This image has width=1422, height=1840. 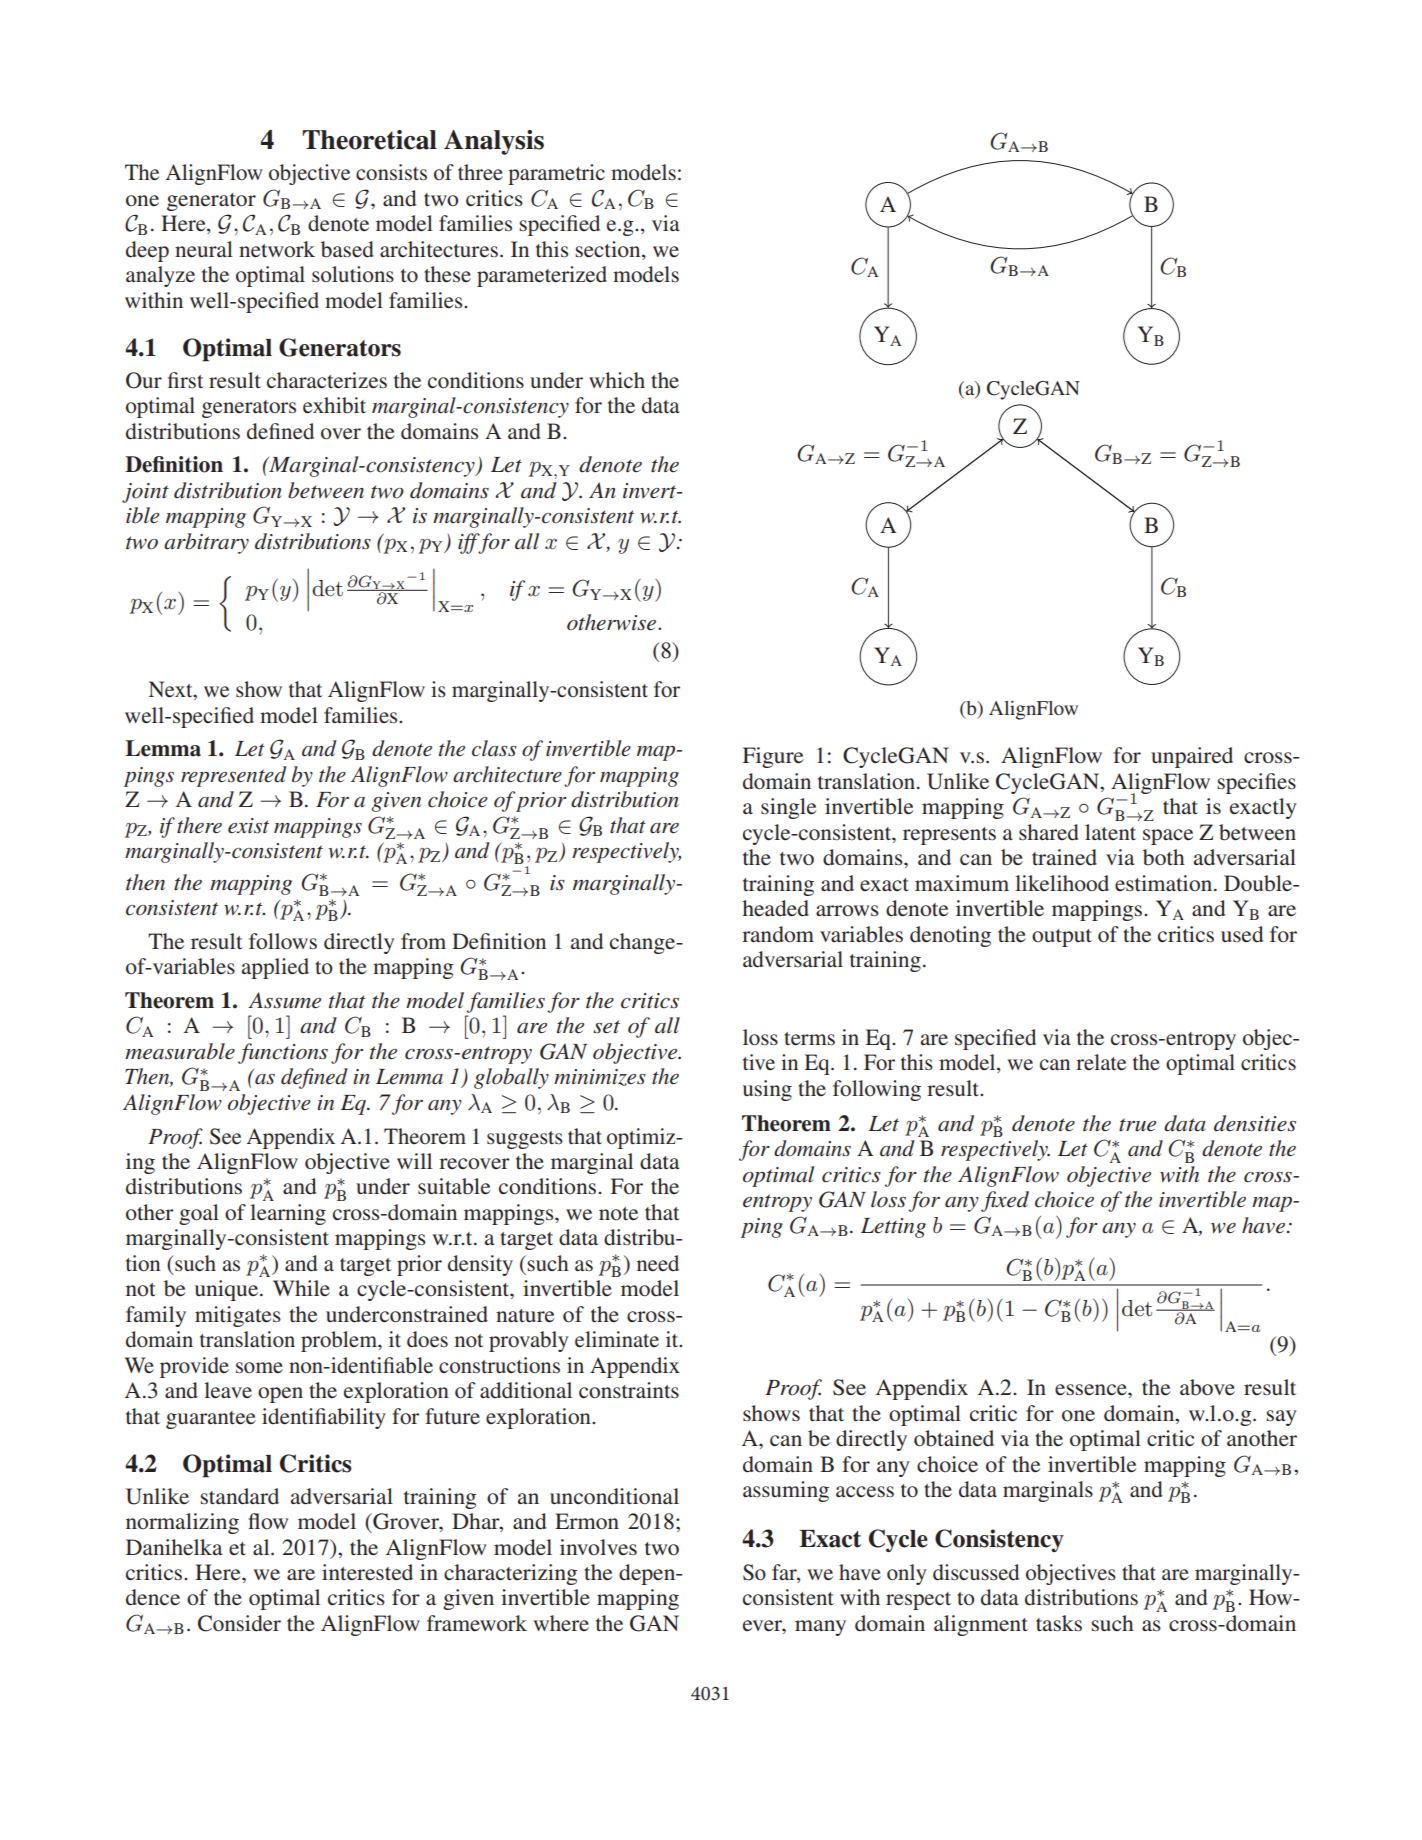 What do you see at coordinates (288, 1214) in the image?
I see `learning` at bounding box center [288, 1214].
